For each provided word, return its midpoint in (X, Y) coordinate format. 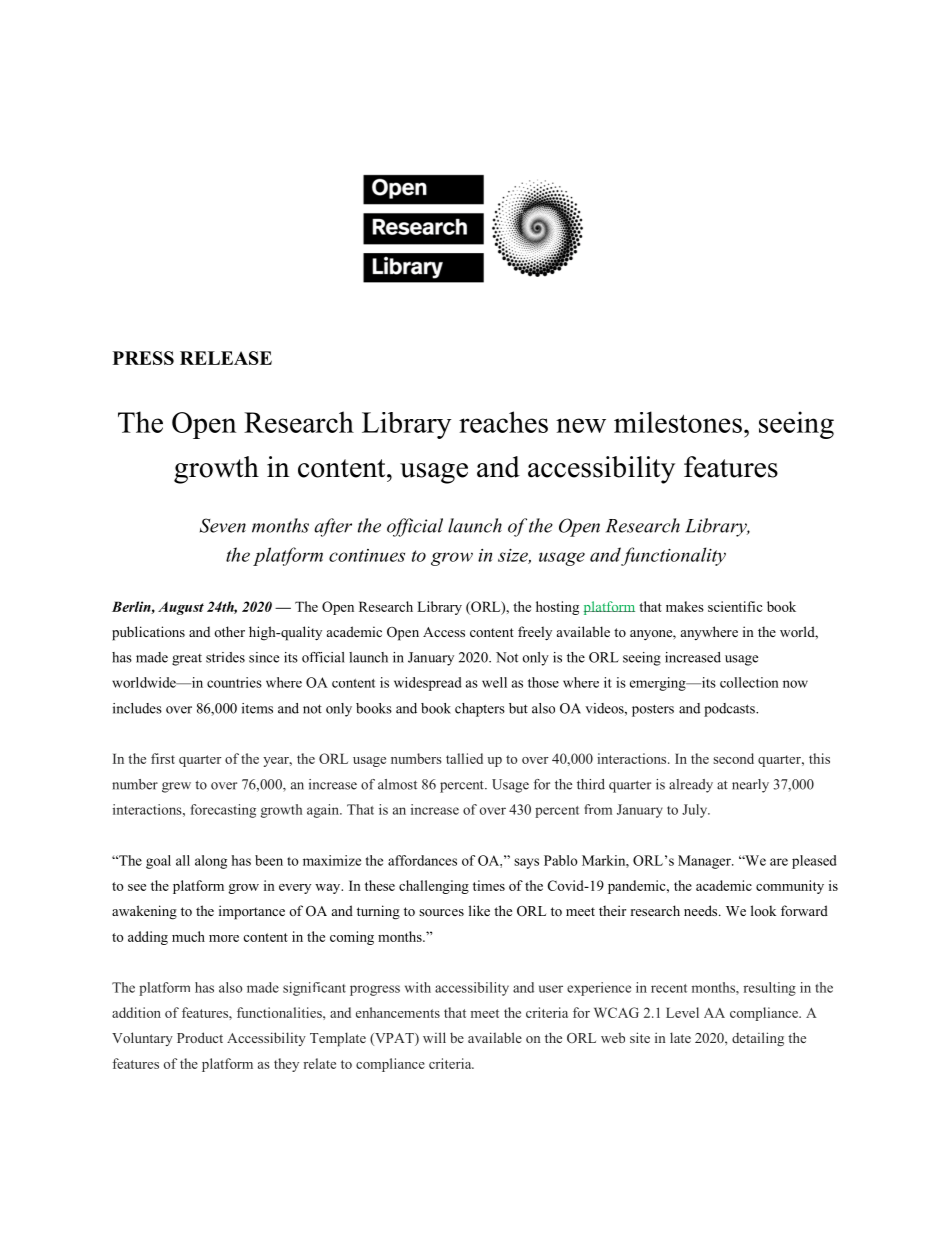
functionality (673, 556)
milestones (678, 422)
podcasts (730, 710)
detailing (758, 1039)
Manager (705, 862)
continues (367, 555)
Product (200, 1037)
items (257, 708)
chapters (480, 710)
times (489, 885)
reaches (503, 422)
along (211, 862)
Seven (223, 525)
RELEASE (226, 358)
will (434, 1037)
